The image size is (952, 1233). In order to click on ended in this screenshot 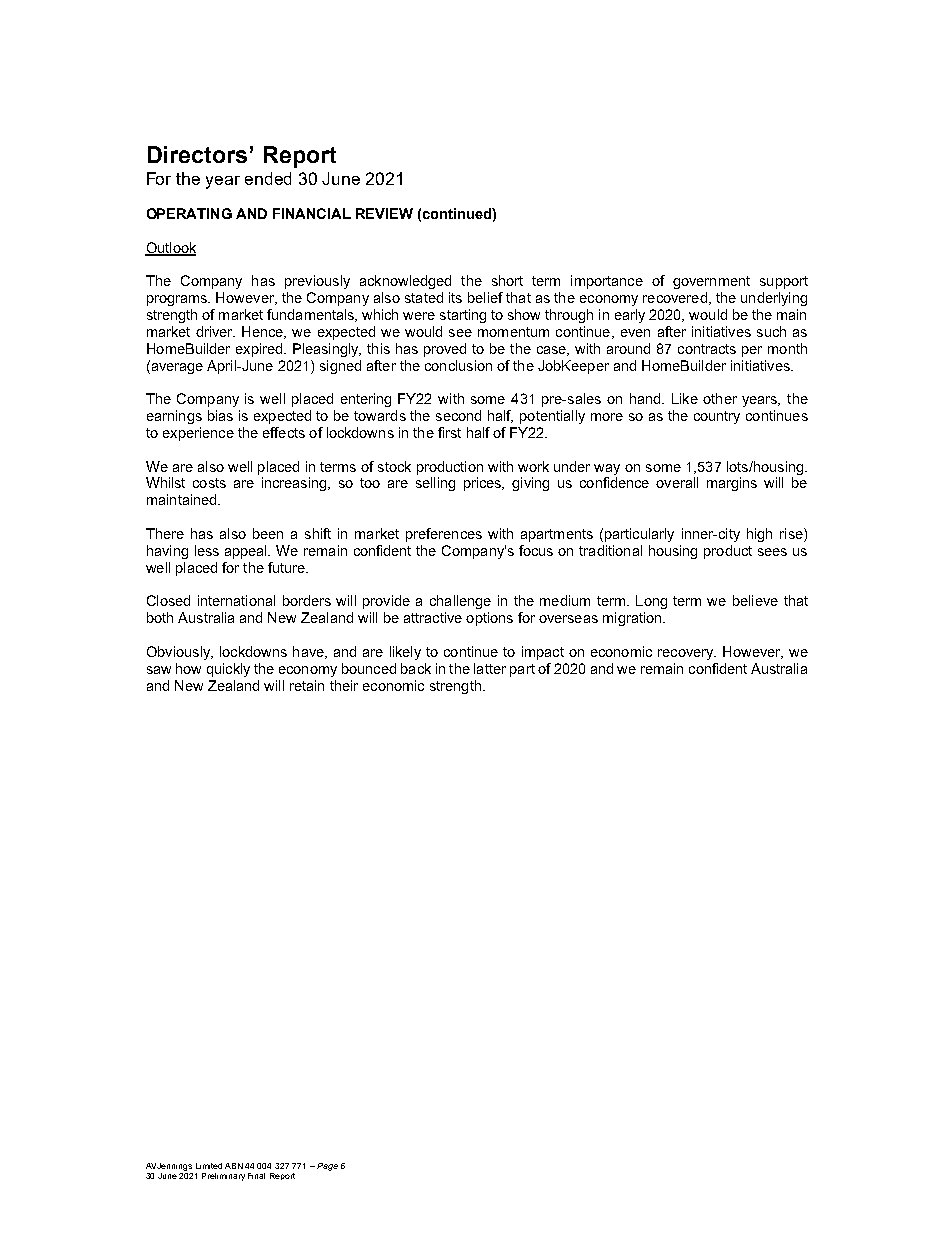, I will do `click(268, 178)`.
